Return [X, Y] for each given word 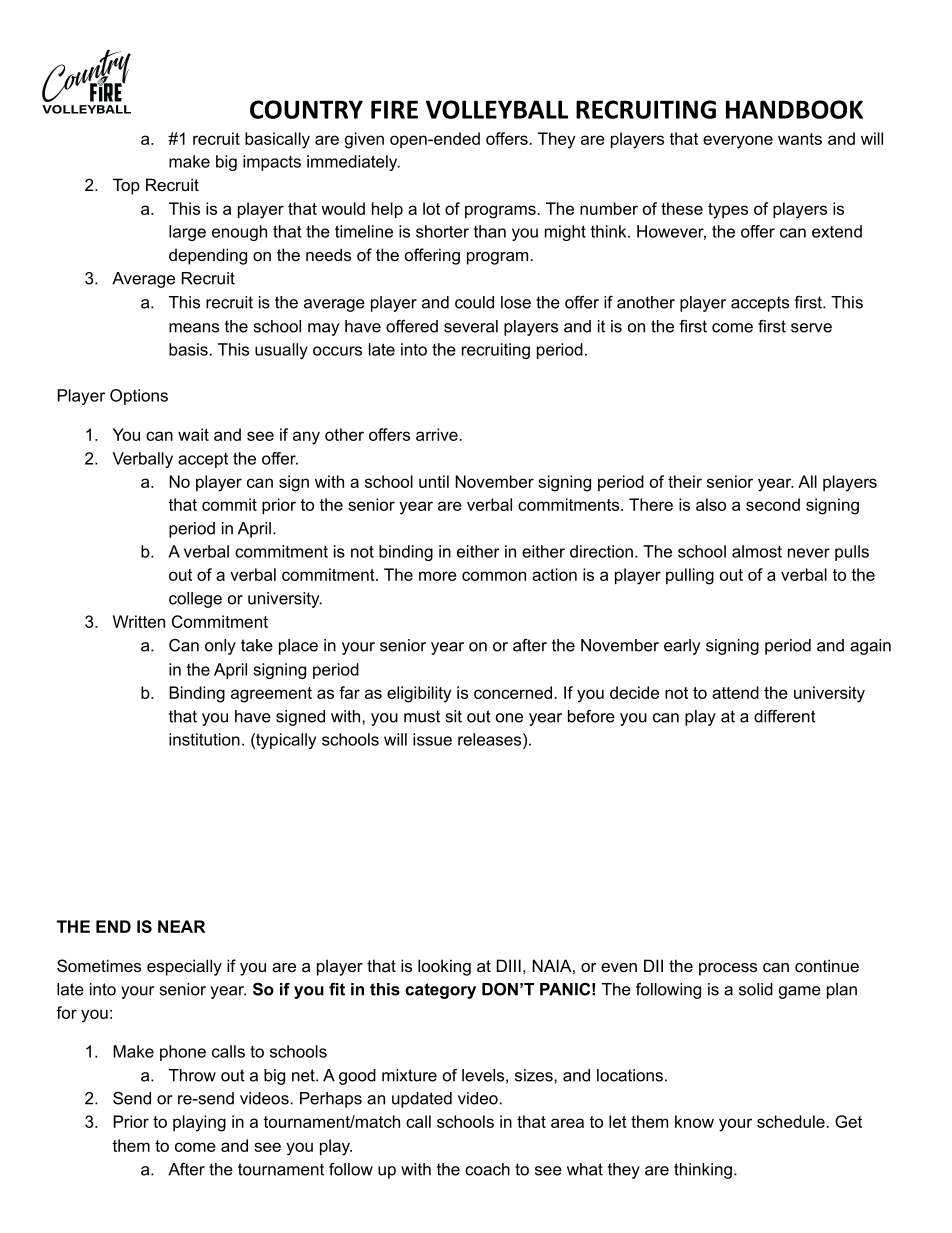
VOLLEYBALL [497, 109]
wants [800, 139]
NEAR [182, 926]
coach [487, 1169]
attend [735, 692]
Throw [192, 1075]
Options [139, 397]
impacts [272, 163]
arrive [438, 434]
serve [811, 328]
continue [827, 965]
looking [444, 967]
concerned [514, 692]
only [220, 647]
